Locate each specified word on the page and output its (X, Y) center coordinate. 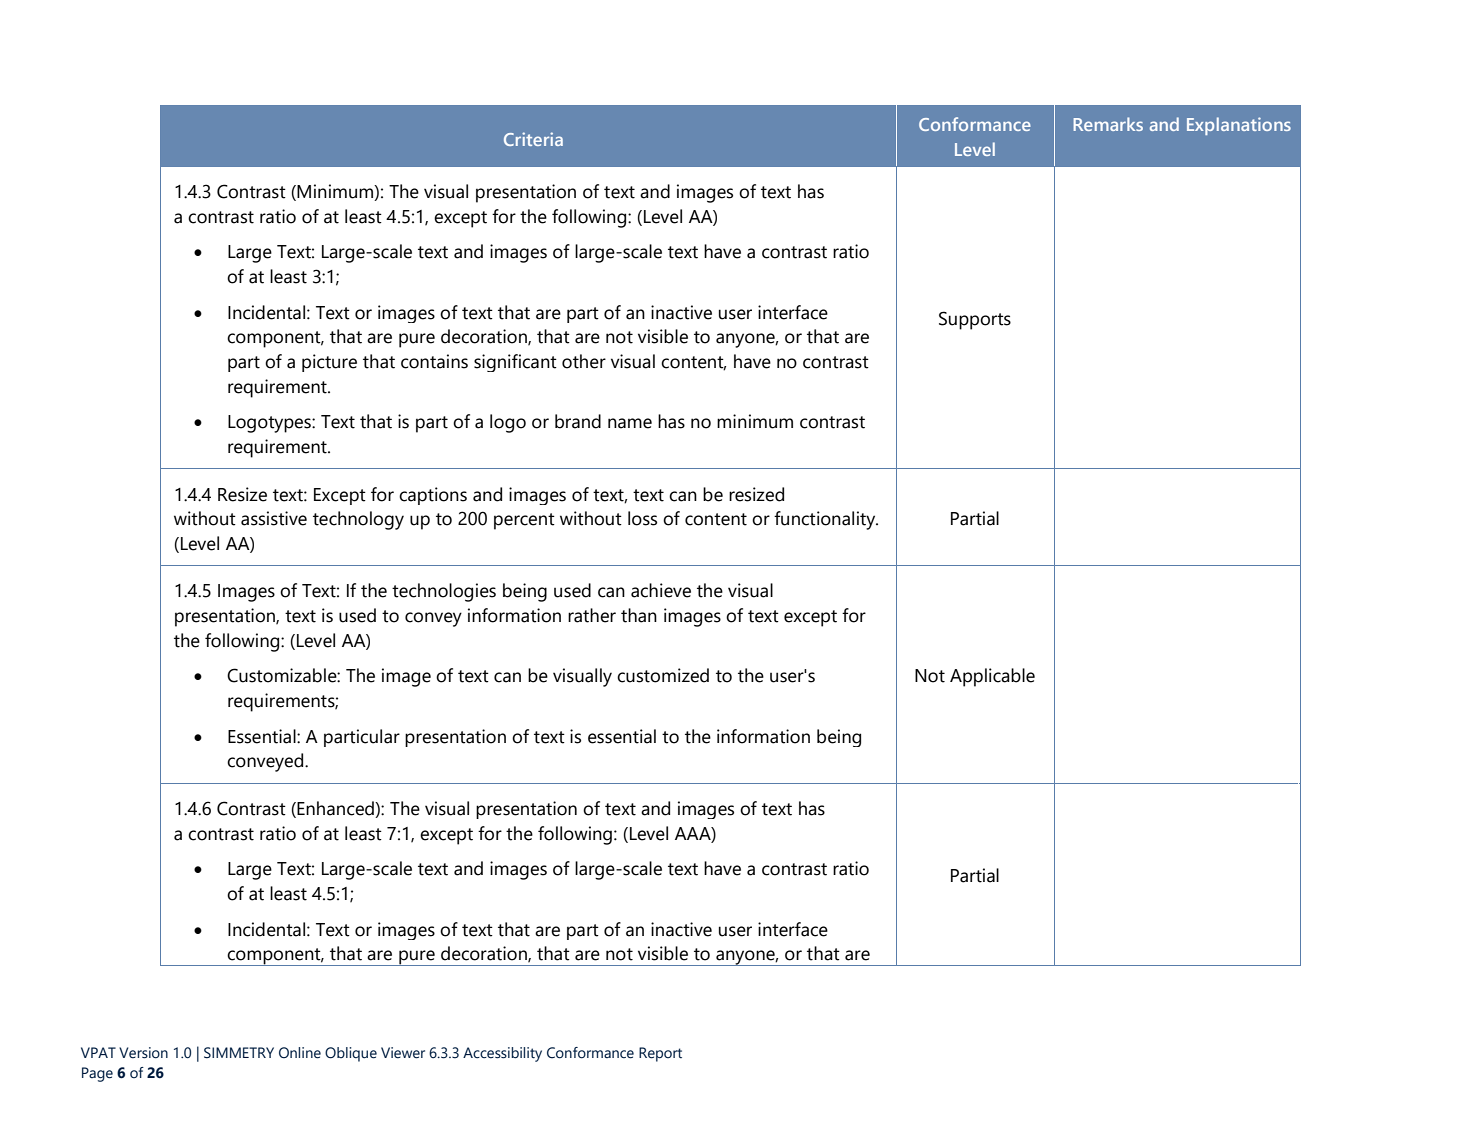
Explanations (1239, 126)
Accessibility (502, 1054)
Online (300, 1053)
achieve (661, 590)
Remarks (1108, 124)
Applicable (992, 677)
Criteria (533, 139)
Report (660, 1054)
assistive (274, 518)
